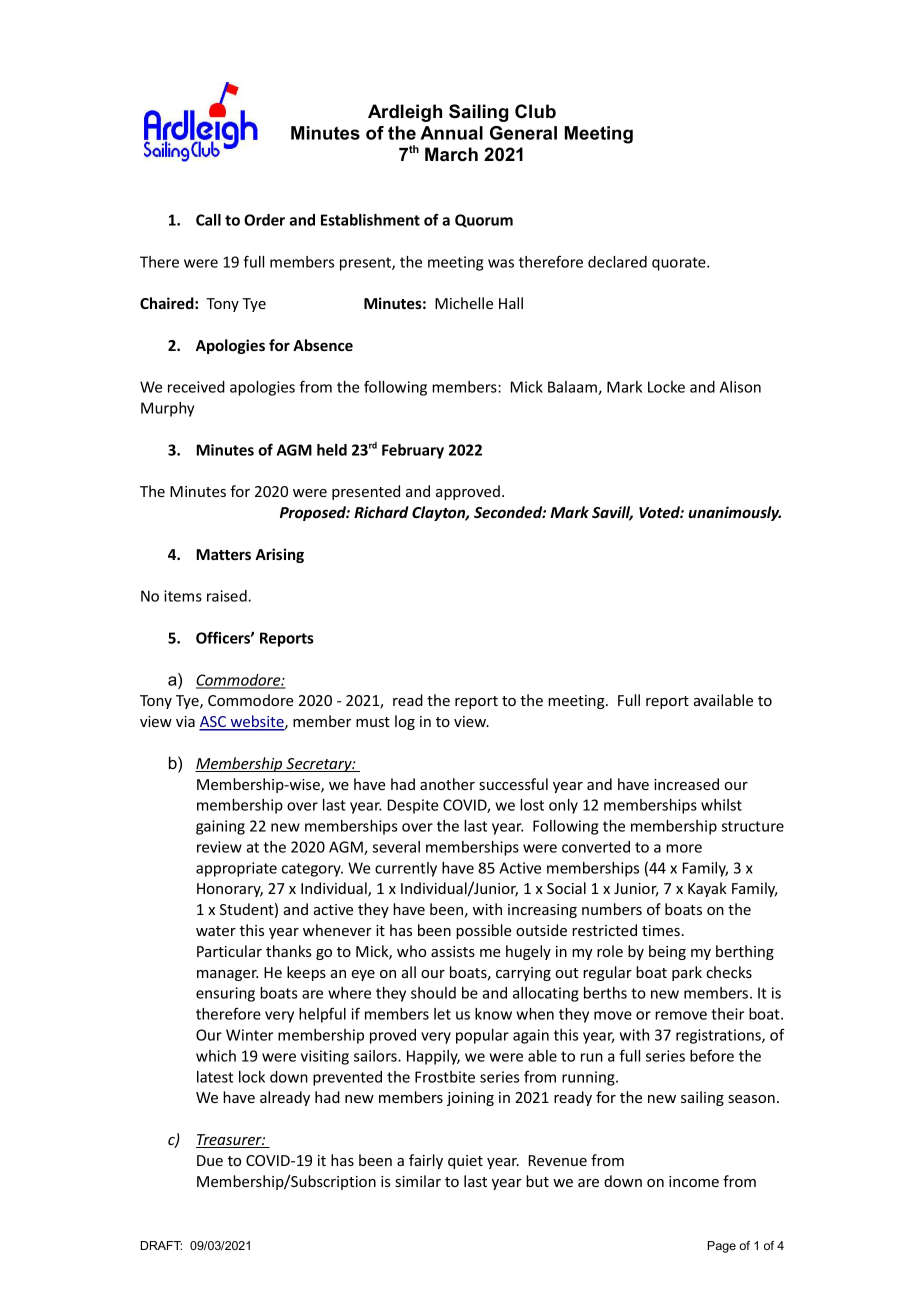  I want to click on declared, so click(617, 262).
